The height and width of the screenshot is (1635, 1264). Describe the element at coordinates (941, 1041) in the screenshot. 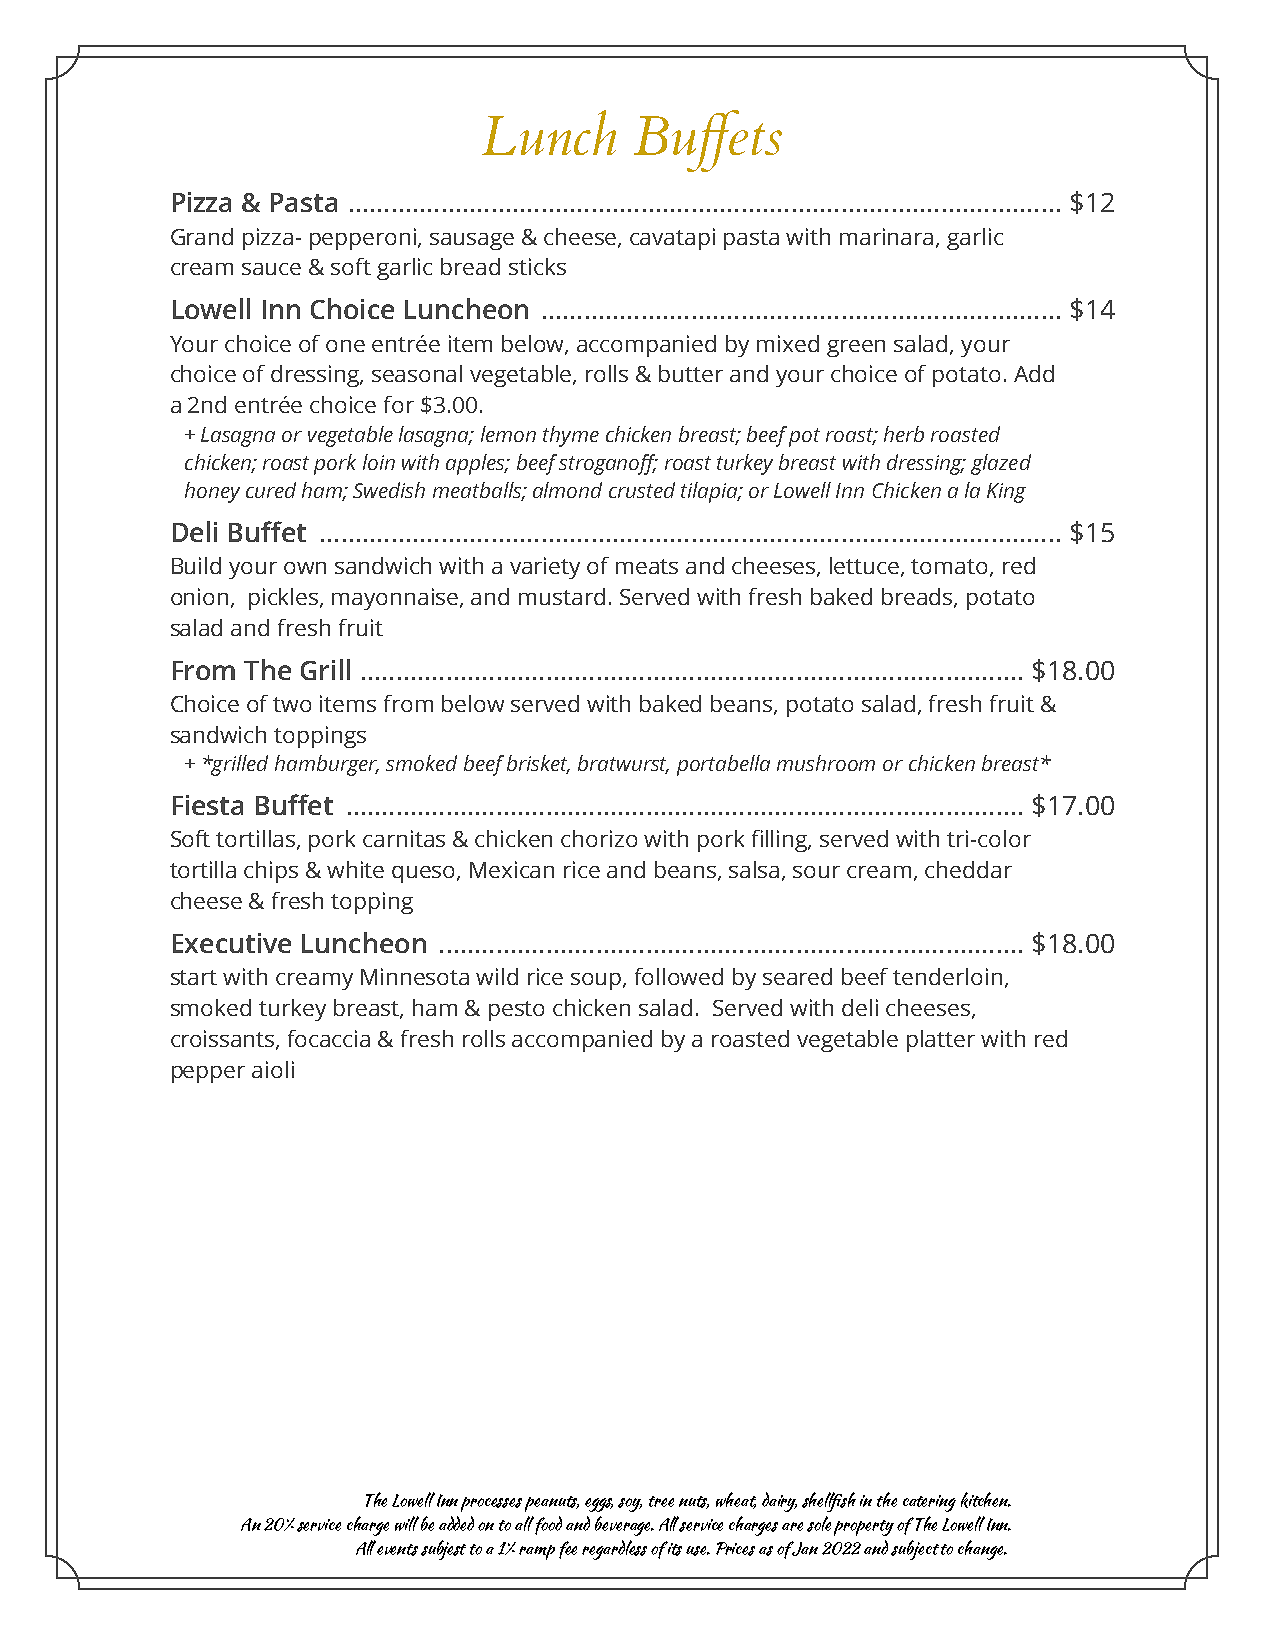

I see `platter` at that location.
